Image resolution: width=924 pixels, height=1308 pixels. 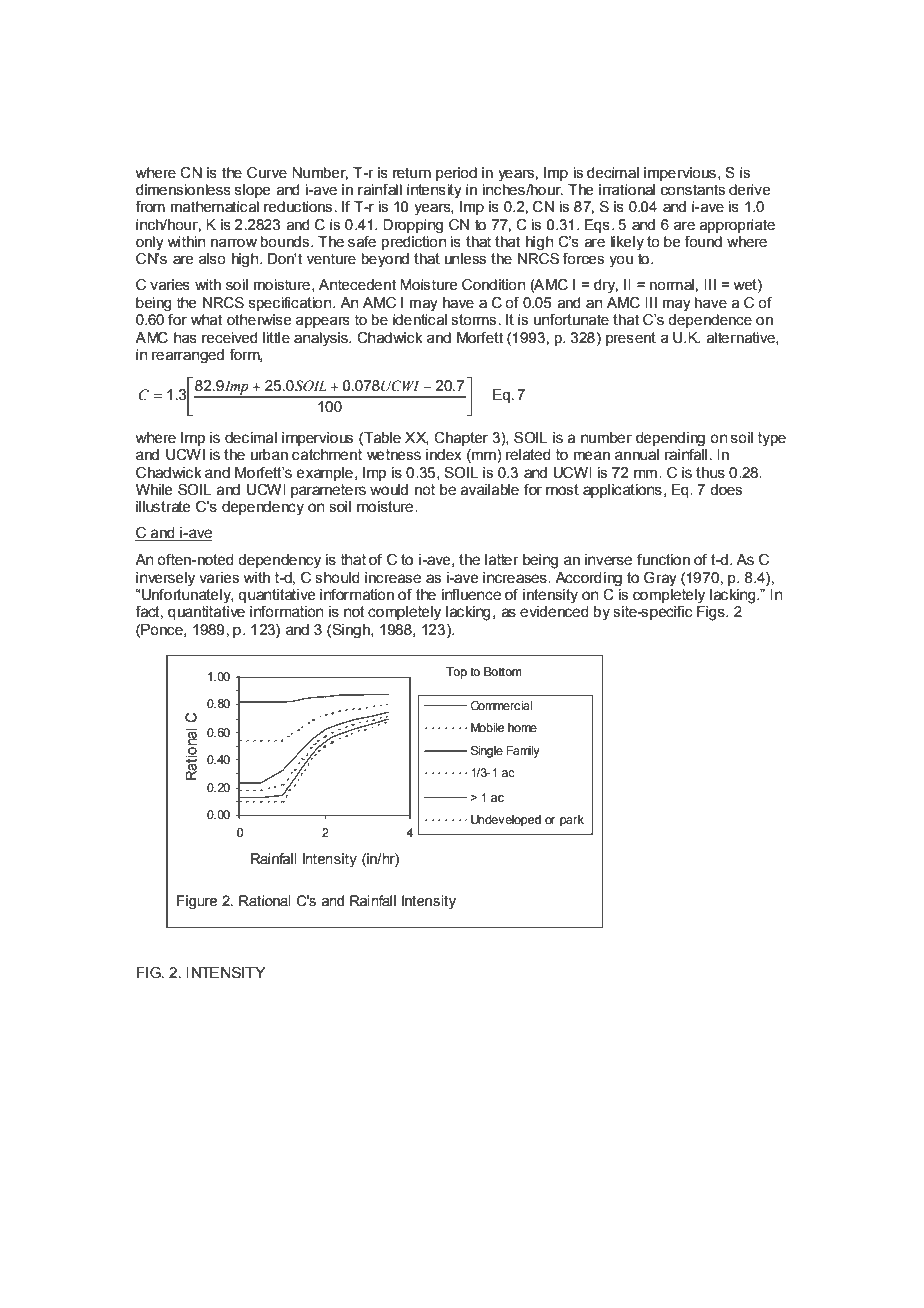 What do you see at coordinates (572, 821) in the page?
I see `park` at bounding box center [572, 821].
